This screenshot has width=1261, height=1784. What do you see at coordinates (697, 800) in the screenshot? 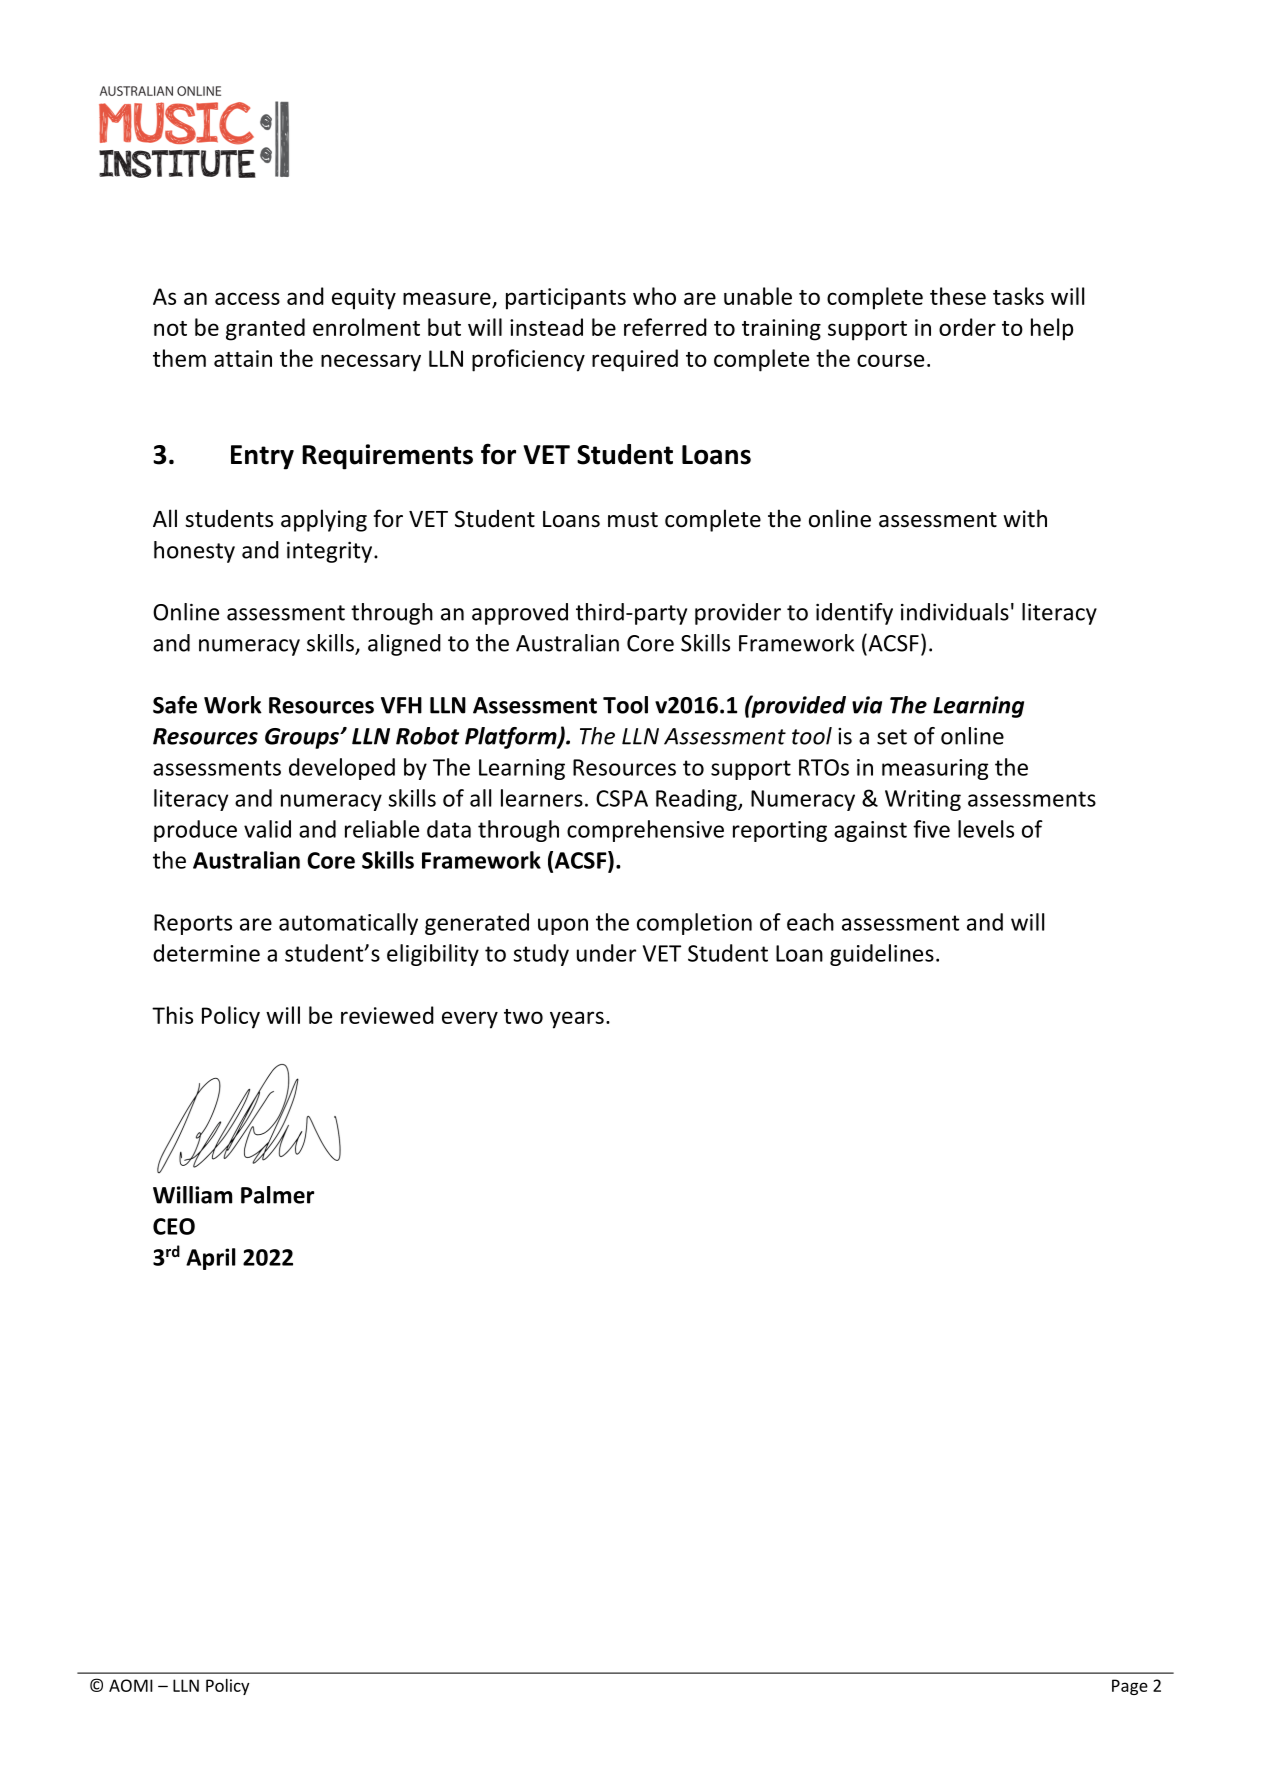
I see `Reading` at bounding box center [697, 800].
